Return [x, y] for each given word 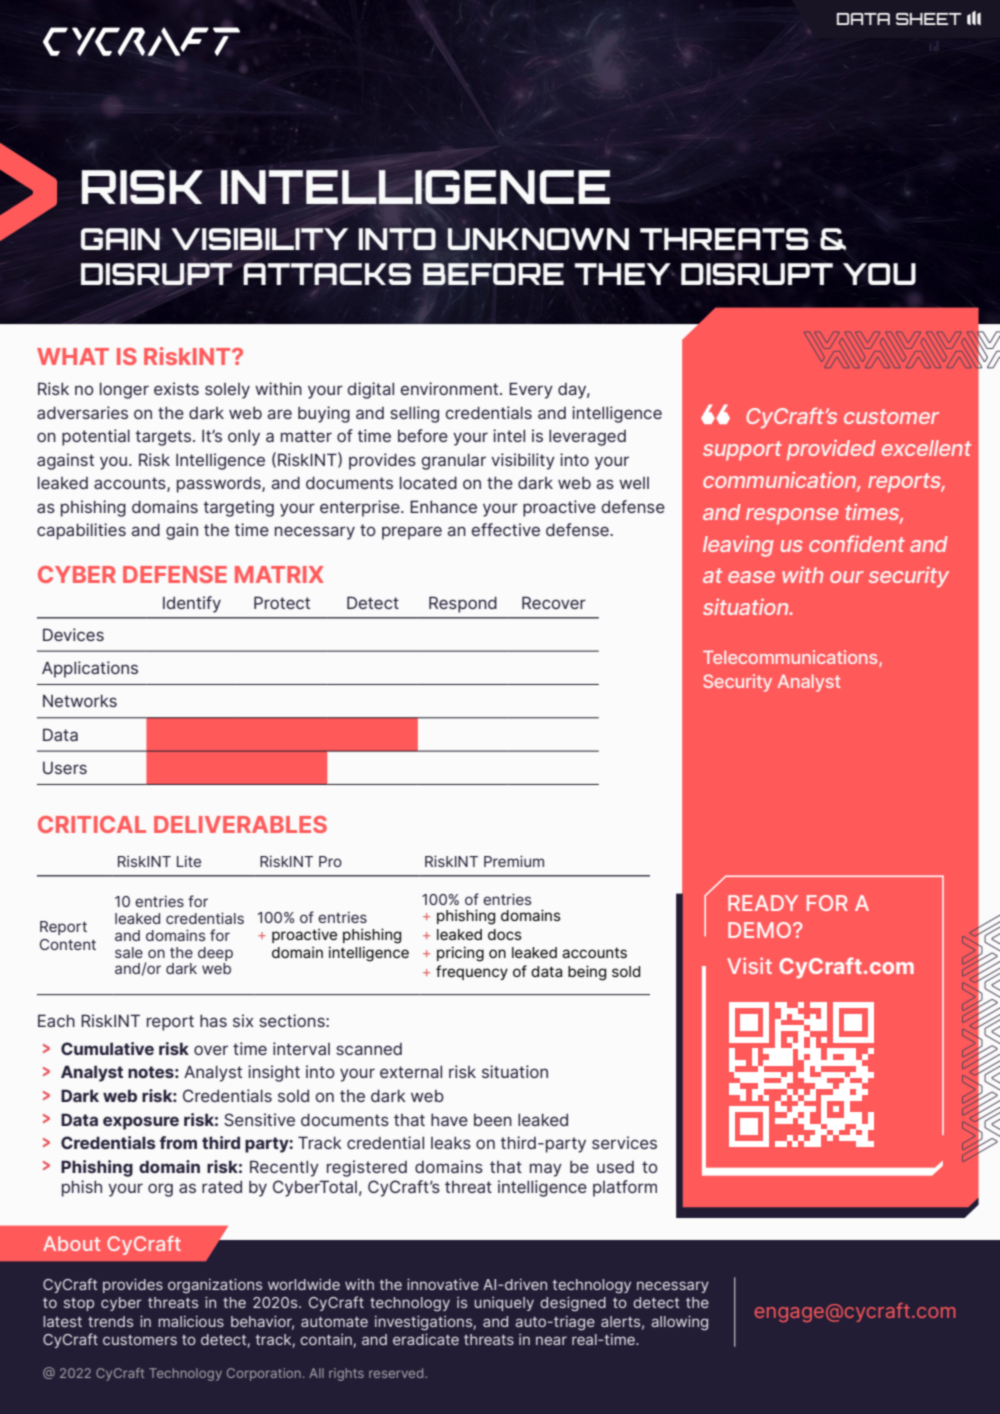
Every [531, 390]
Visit [749, 965]
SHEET [929, 19]
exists [176, 388]
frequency [472, 972]
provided [831, 450]
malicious [191, 1321]
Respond [463, 604]
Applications [90, 669]
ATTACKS [327, 274]
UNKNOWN [538, 239]
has [213, 1021]
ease [751, 577]
